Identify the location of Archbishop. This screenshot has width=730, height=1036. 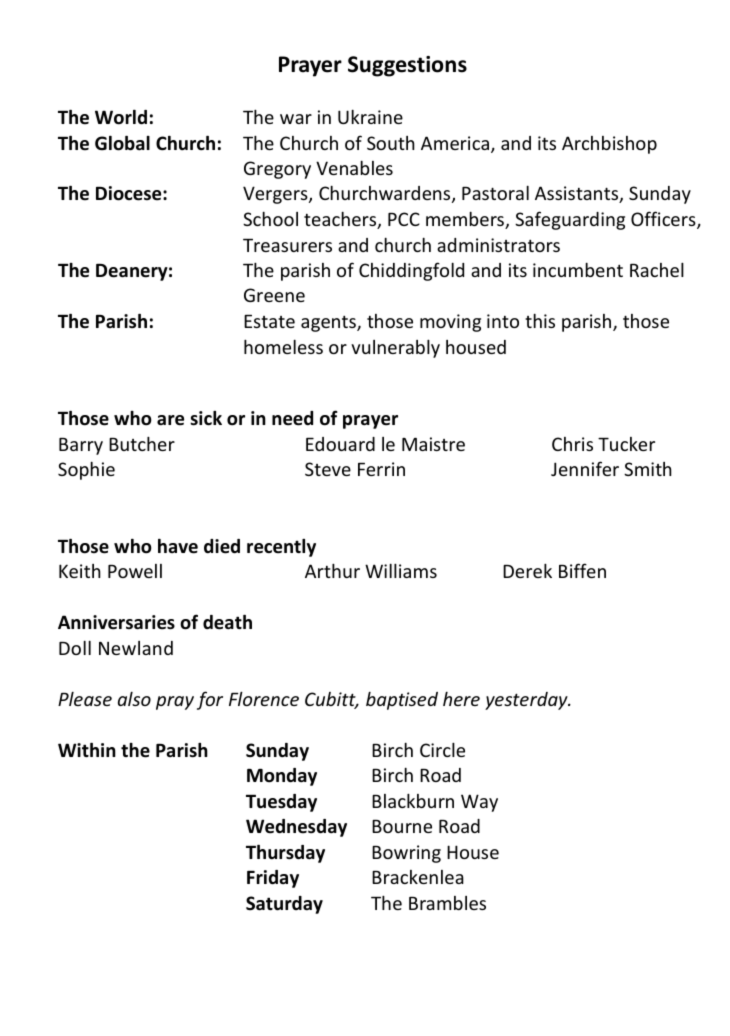
(609, 145).
